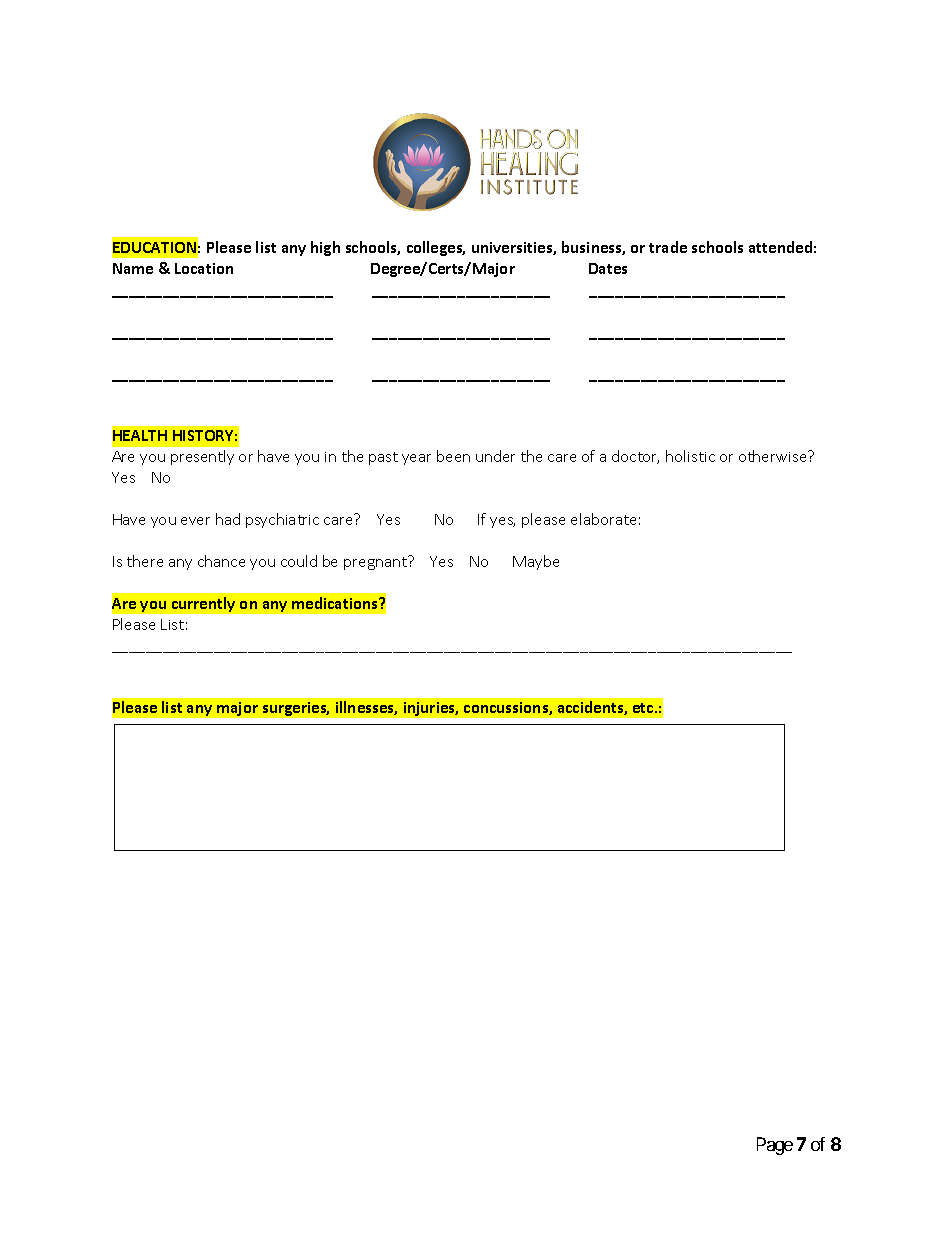 Image resolution: width=952 pixels, height=1233 pixels. What do you see at coordinates (775, 1146) in the image?
I see `Page` at bounding box center [775, 1146].
